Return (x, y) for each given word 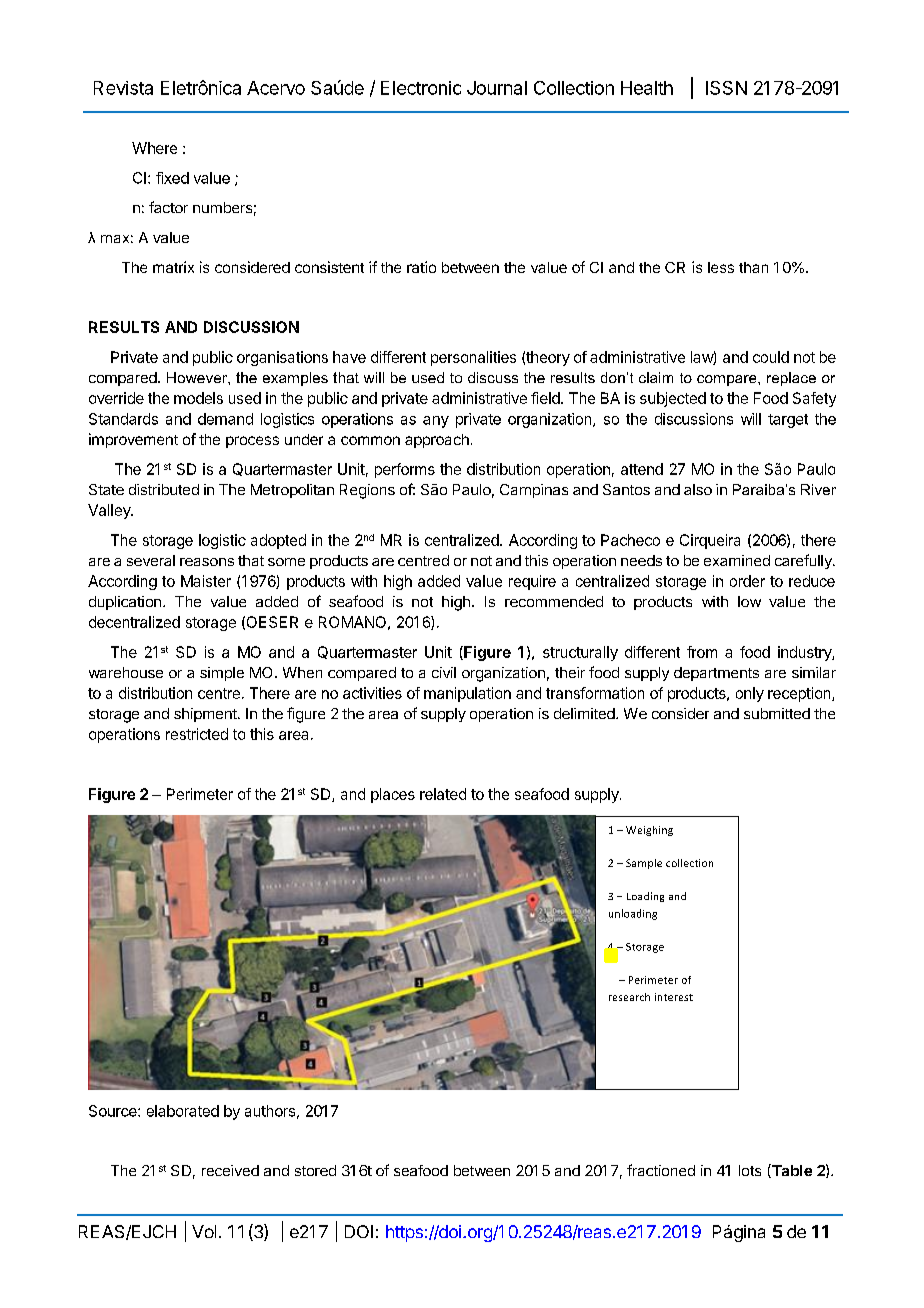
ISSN (726, 88)
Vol (204, 1231)
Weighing (649, 831)
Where (154, 148)
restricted (197, 734)
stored (315, 1170)
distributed (164, 489)
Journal (497, 88)
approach (437, 441)
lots (750, 1170)
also (698, 489)
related (443, 794)
